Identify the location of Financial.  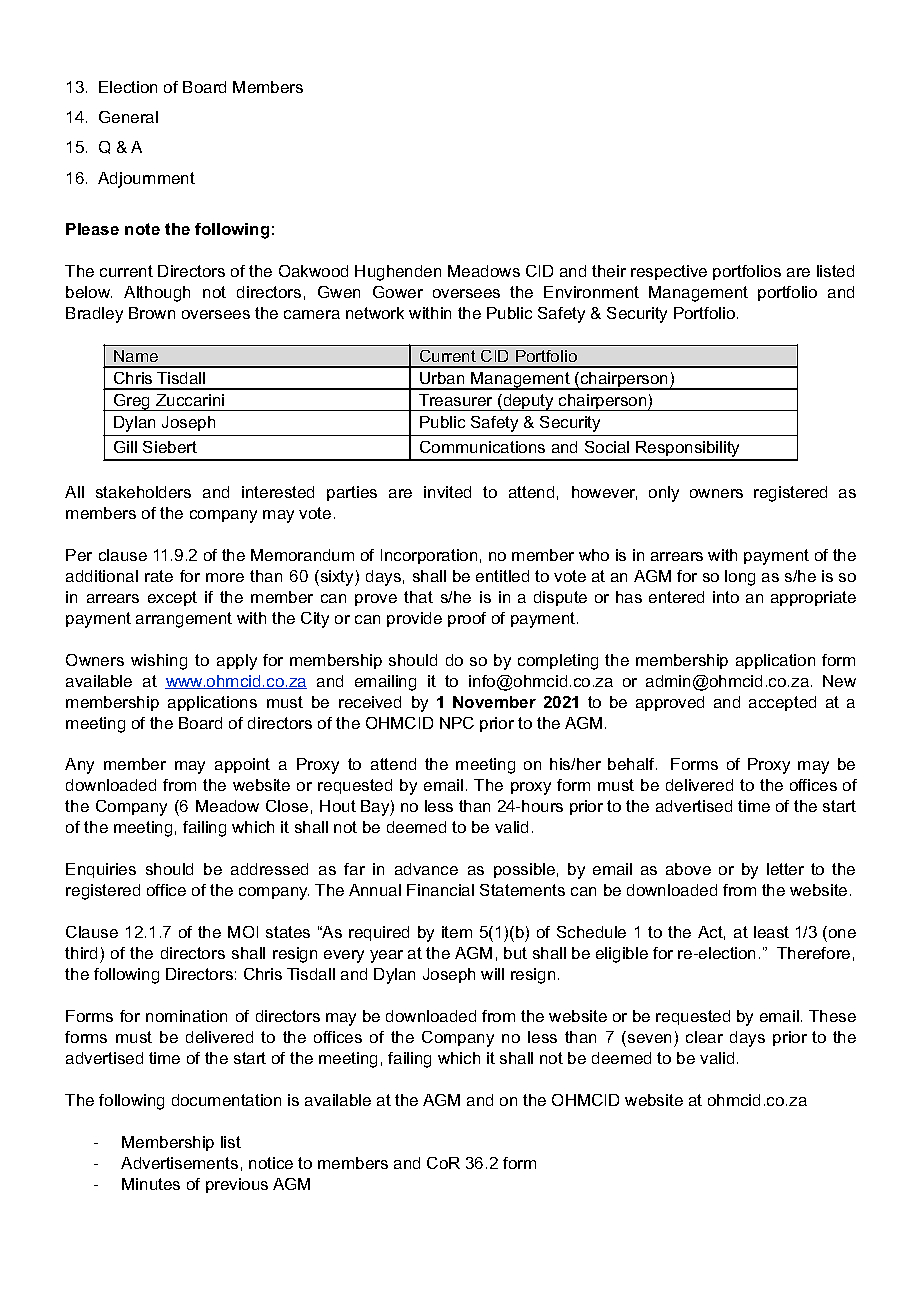
(440, 890).
